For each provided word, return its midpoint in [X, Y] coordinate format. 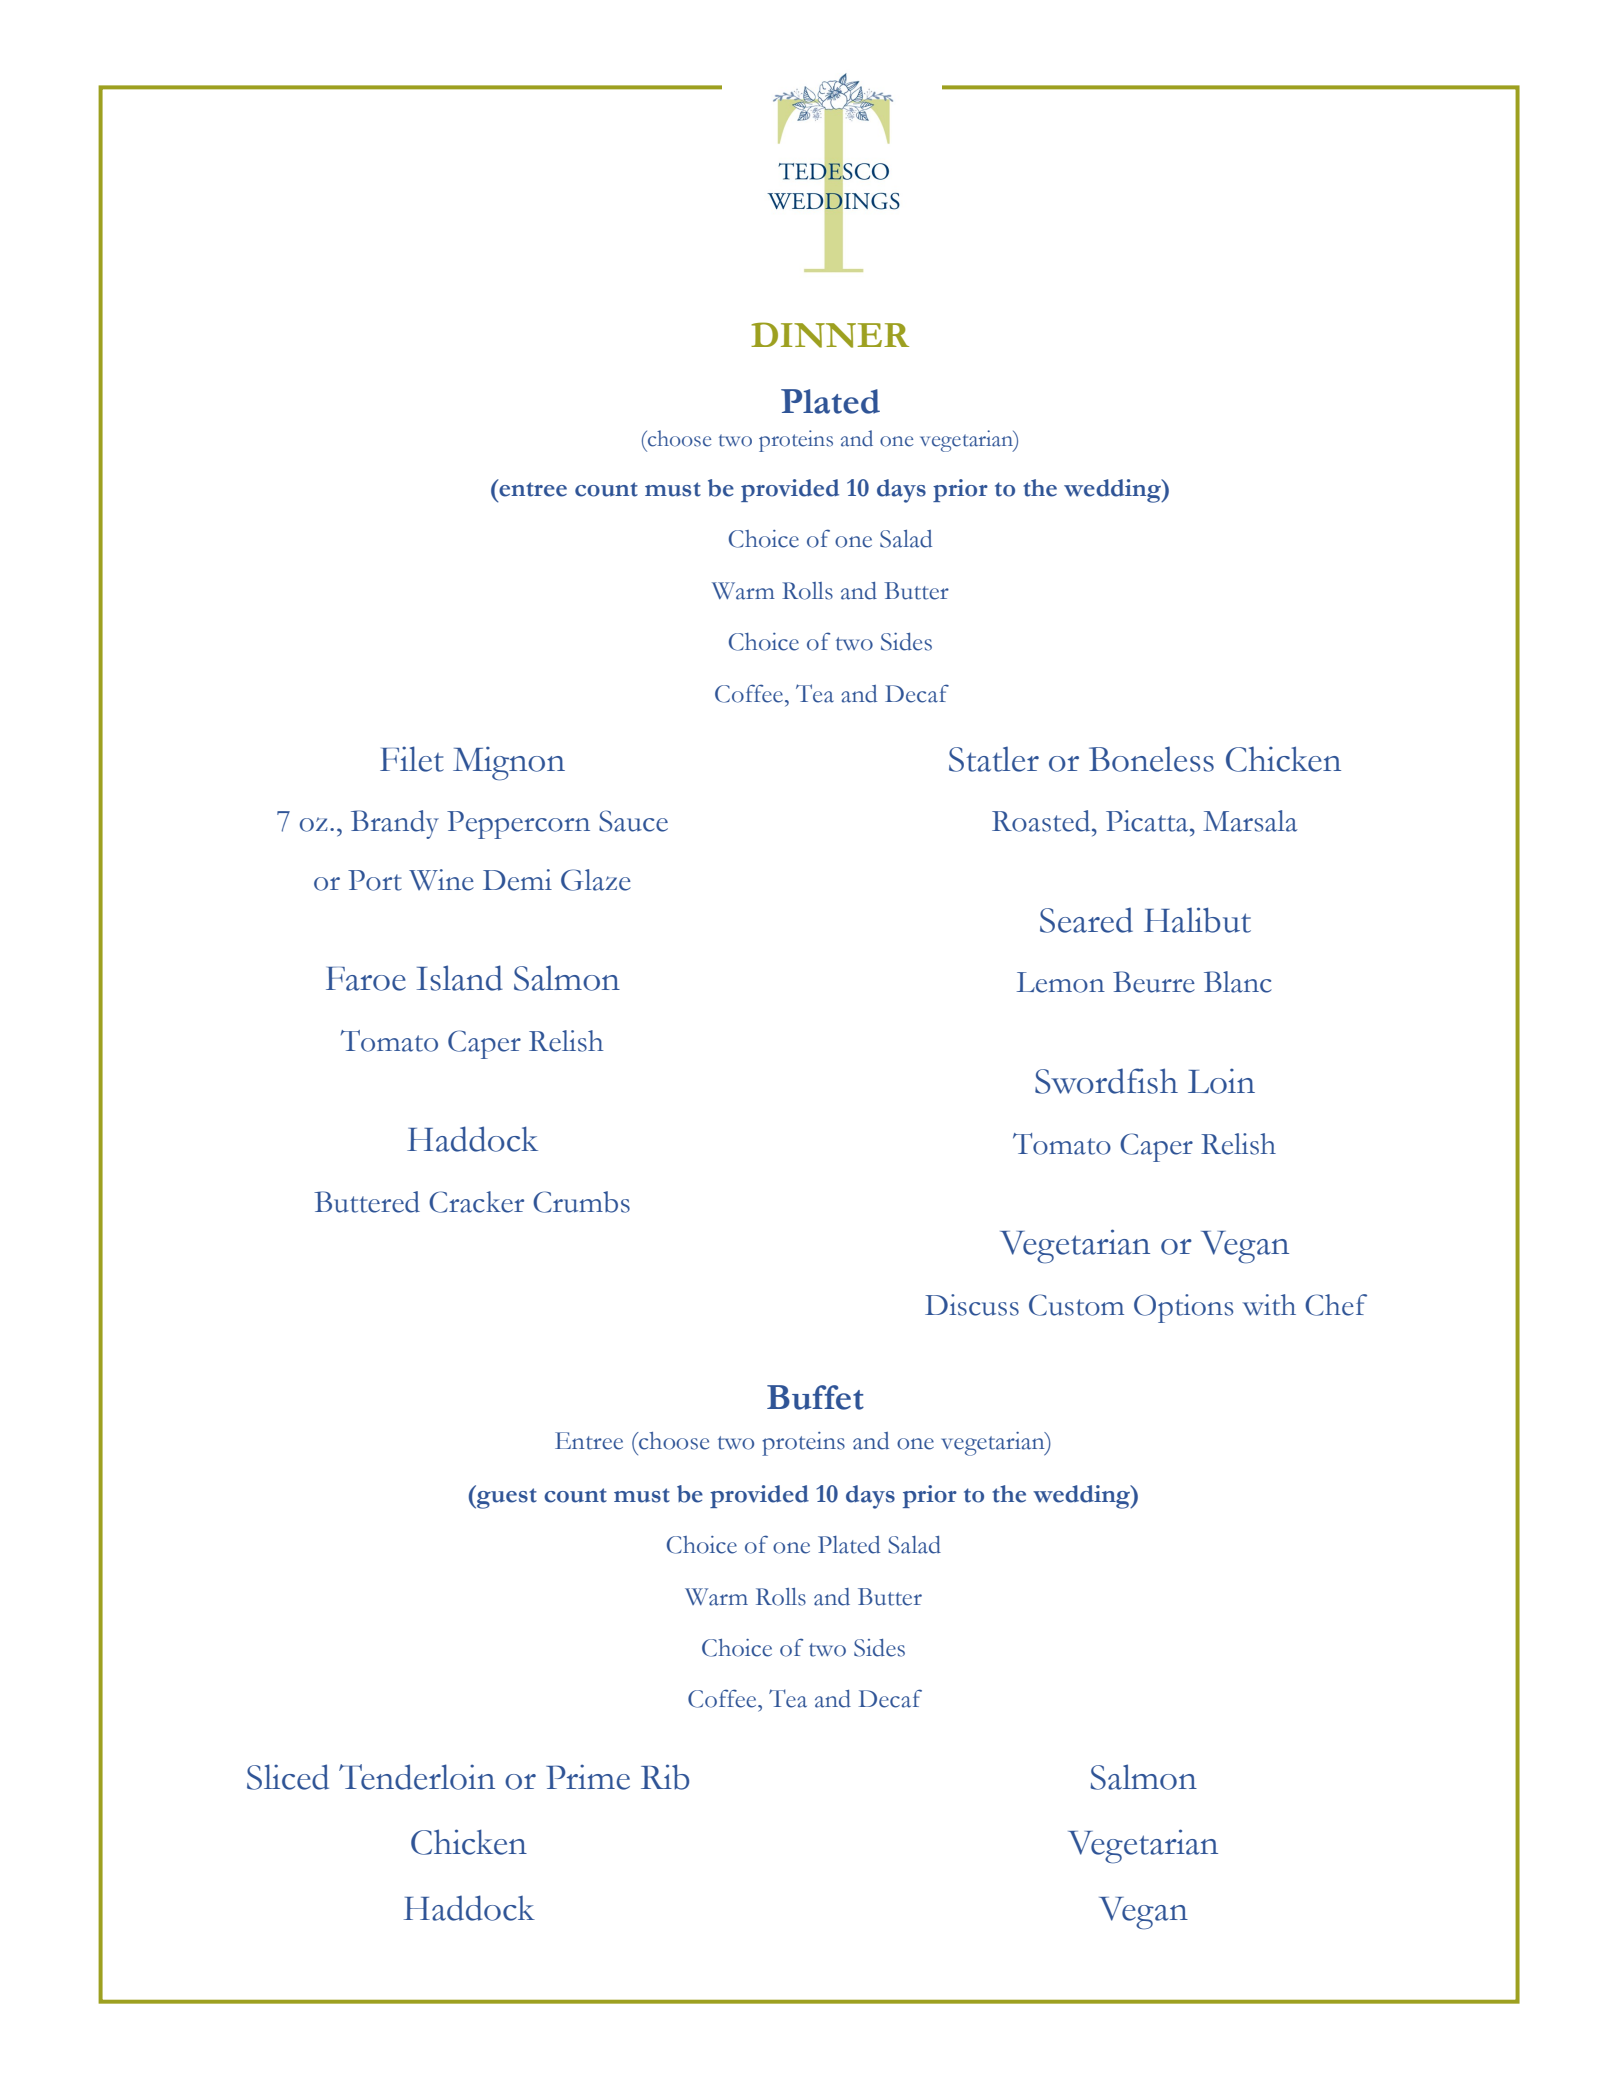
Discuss [972, 1305]
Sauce [633, 821]
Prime [588, 1777]
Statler [994, 759]
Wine [441, 880]
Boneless [1151, 759]
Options [1183, 1308]
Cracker [476, 1202]
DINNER [830, 335]
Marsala [1250, 821]
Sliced [288, 1777]
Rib [665, 1777]
